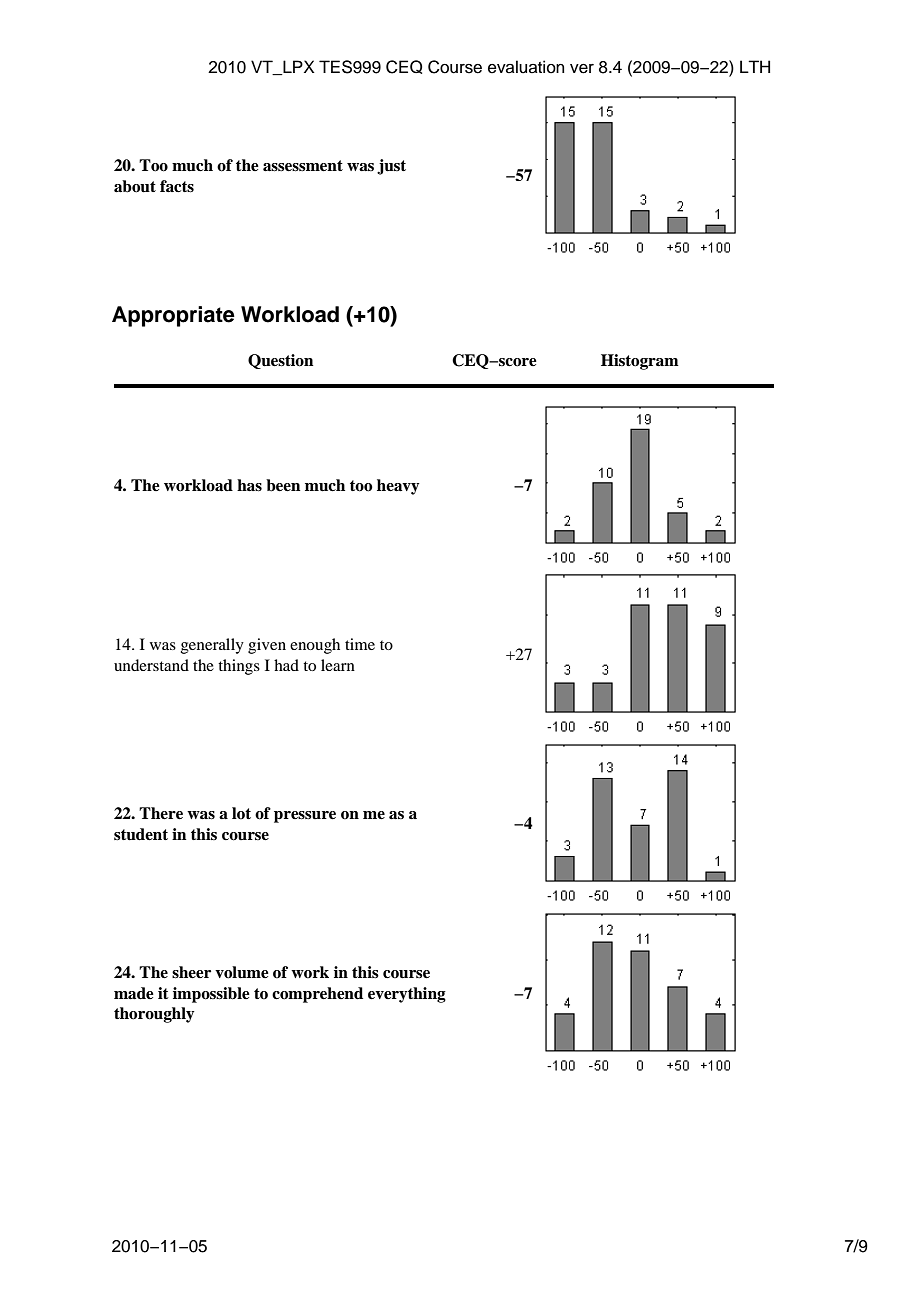  What do you see at coordinates (177, 186) in the page?
I see `facts` at bounding box center [177, 186].
